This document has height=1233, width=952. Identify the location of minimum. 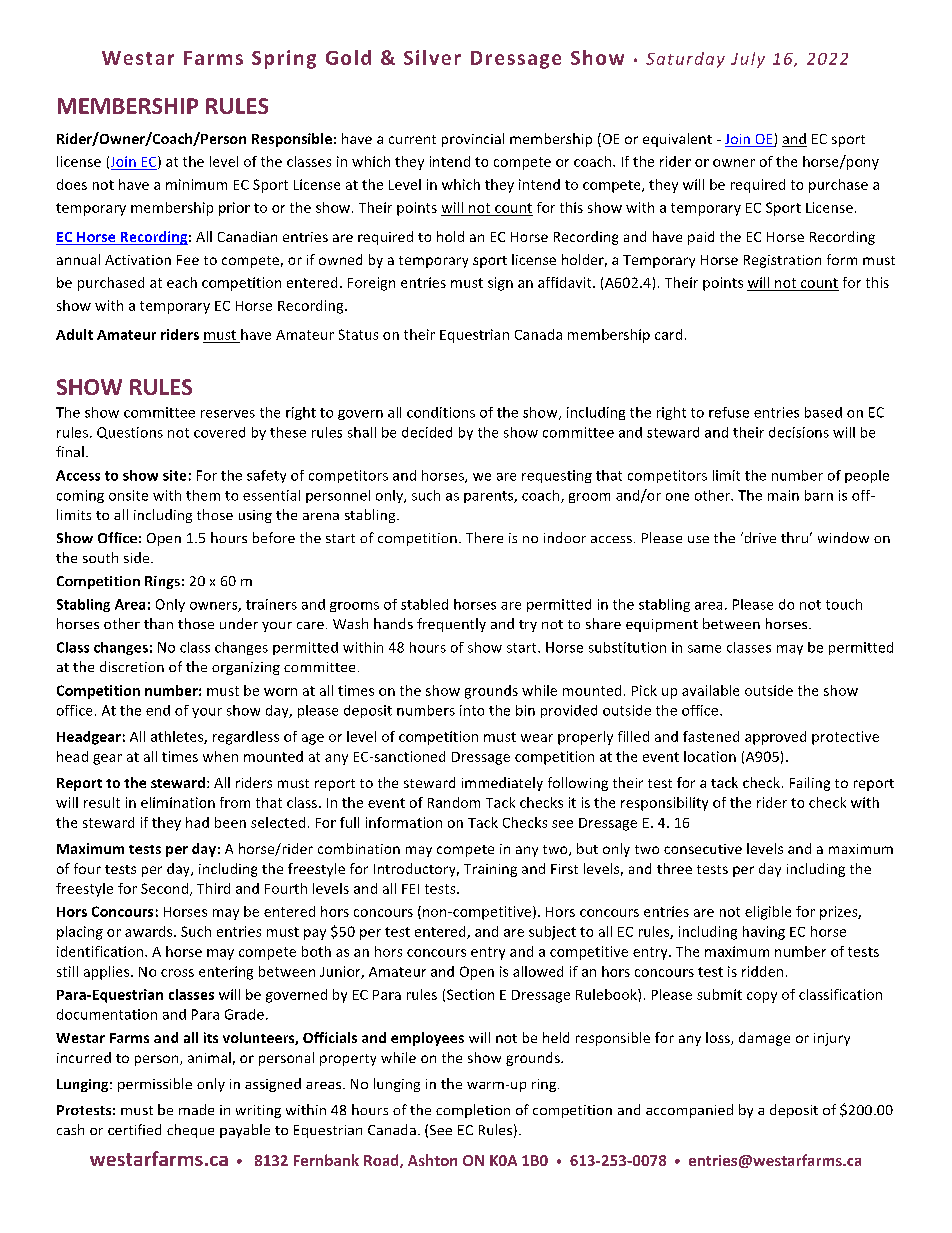
(196, 184).
